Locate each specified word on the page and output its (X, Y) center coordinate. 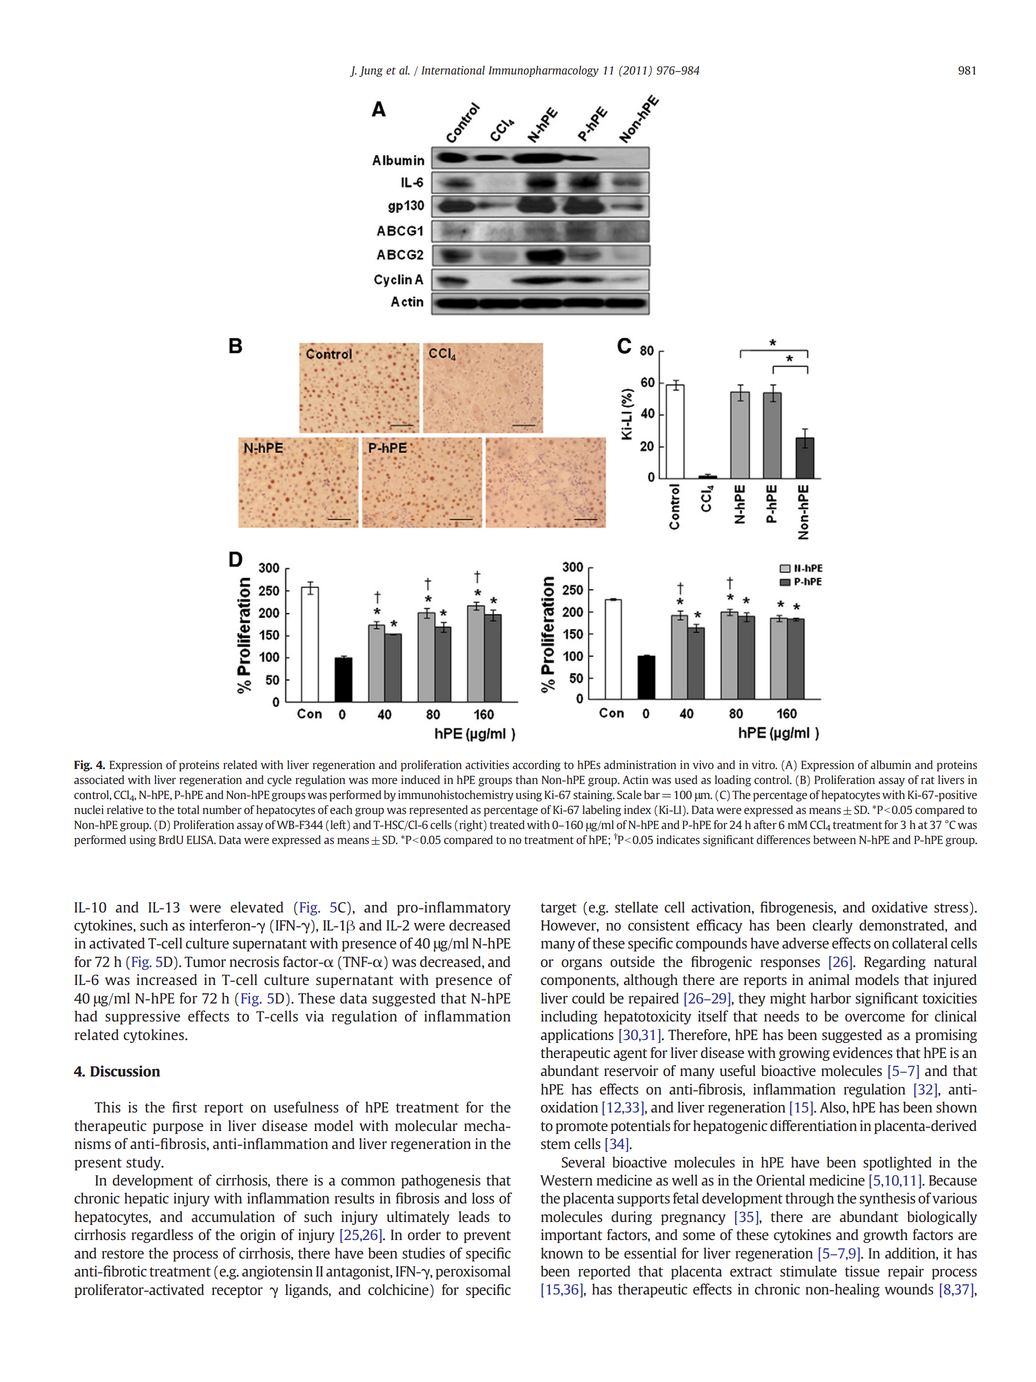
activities (487, 765)
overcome (875, 1017)
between (834, 839)
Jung (371, 71)
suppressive (142, 1018)
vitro (764, 764)
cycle (279, 781)
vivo (703, 764)
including (569, 1017)
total (188, 809)
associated (99, 780)
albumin (890, 764)
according (536, 766)
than (527, 779)
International (453, 70)
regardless (162, 1236)
